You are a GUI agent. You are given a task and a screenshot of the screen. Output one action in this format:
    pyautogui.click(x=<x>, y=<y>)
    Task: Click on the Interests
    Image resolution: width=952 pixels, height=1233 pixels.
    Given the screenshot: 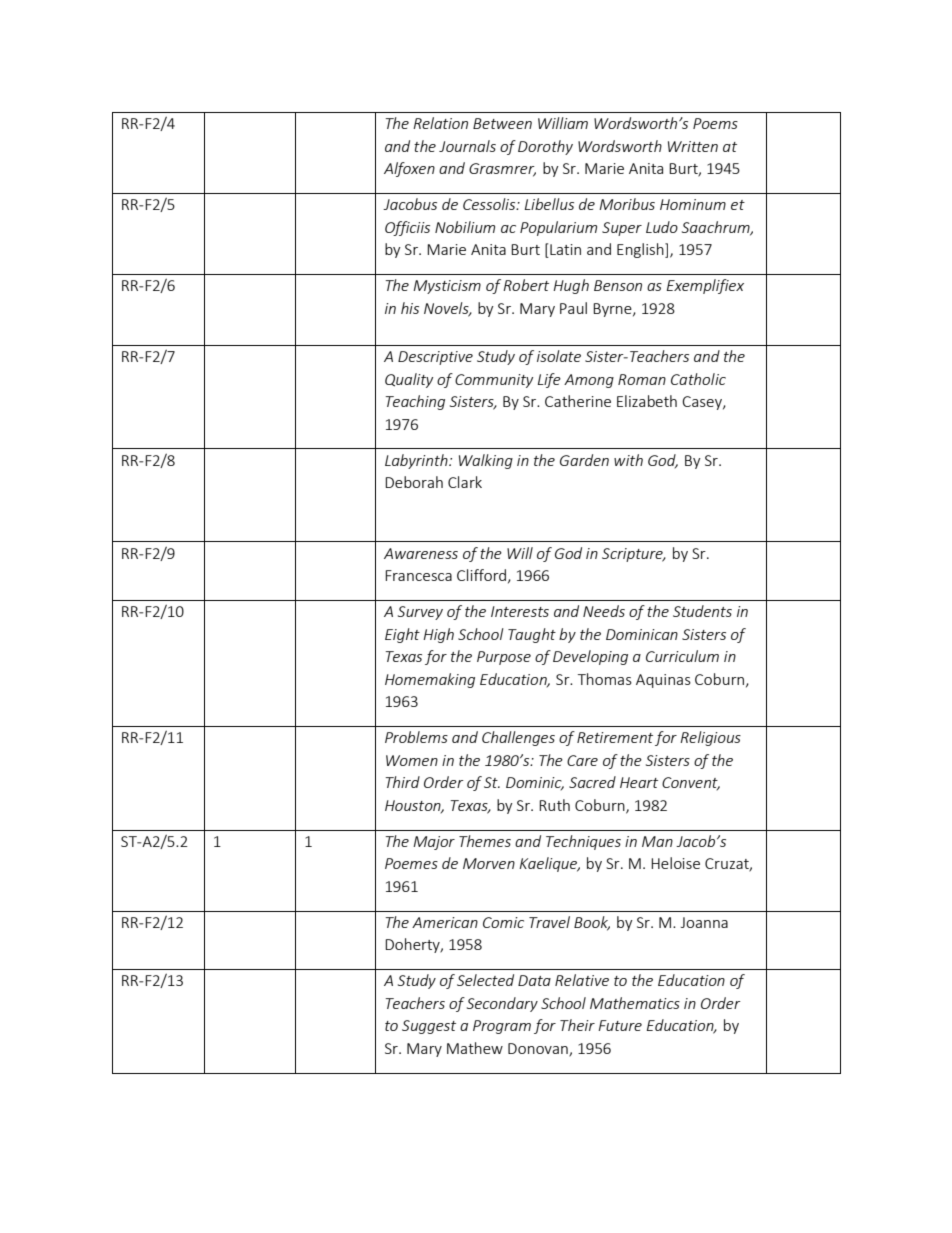 What is the action you would take?
    pyautogui.click(x=520, y=611)
